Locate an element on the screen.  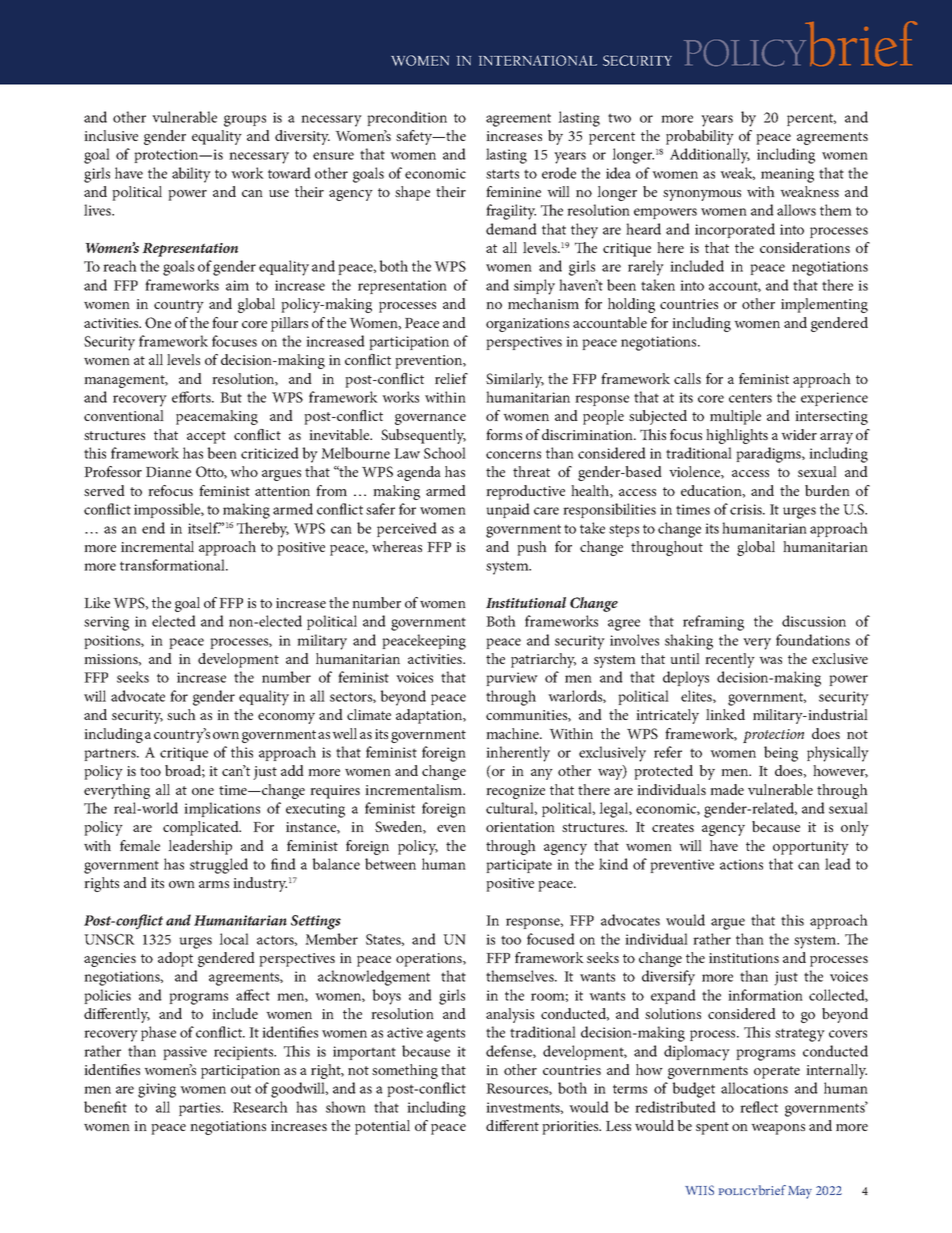
Additionally is located at coordinates (710, 156).
